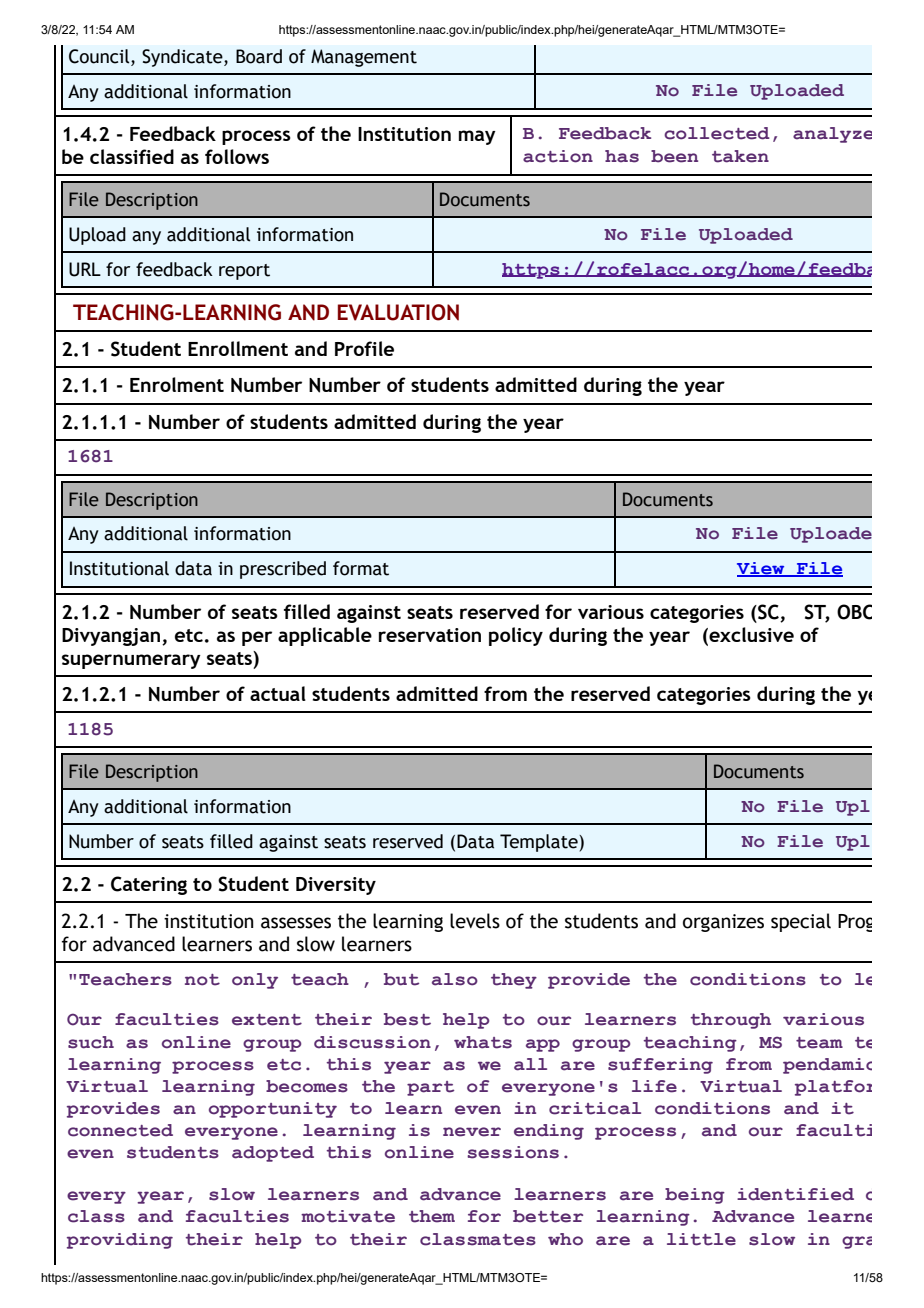 This page has width=924, height=1308. What do you see at coordinates (131, 661) in the page?
I see `supernumerary` at bounding box center [131, 661].
